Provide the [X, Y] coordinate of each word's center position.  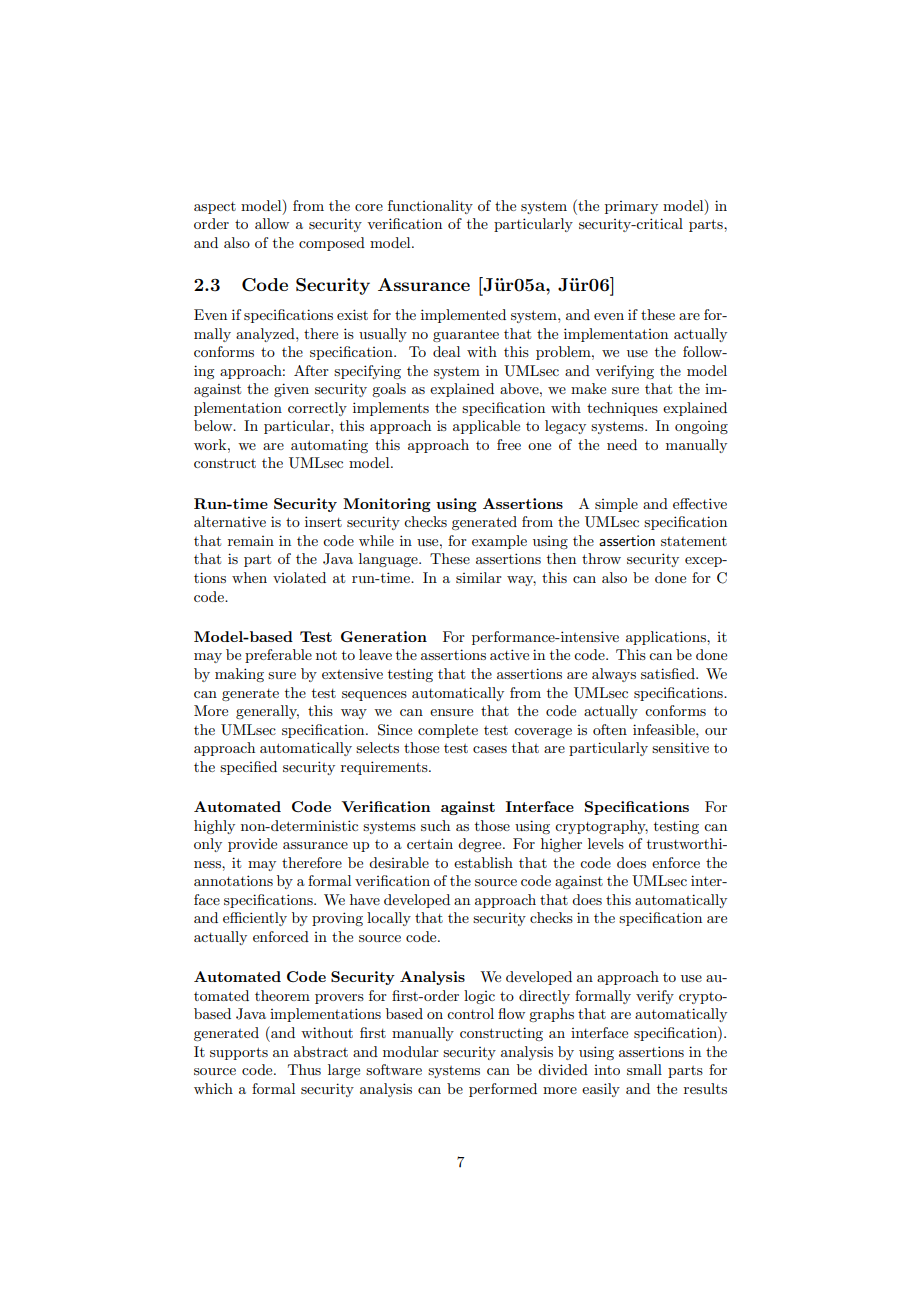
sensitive [680, 747]
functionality [430, 207]
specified [248, 768]
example [499, 542]
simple [616, 505]
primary [631, 207]
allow [272, 223]
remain [251, 541]
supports [239, 1053]
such [435, 825]
